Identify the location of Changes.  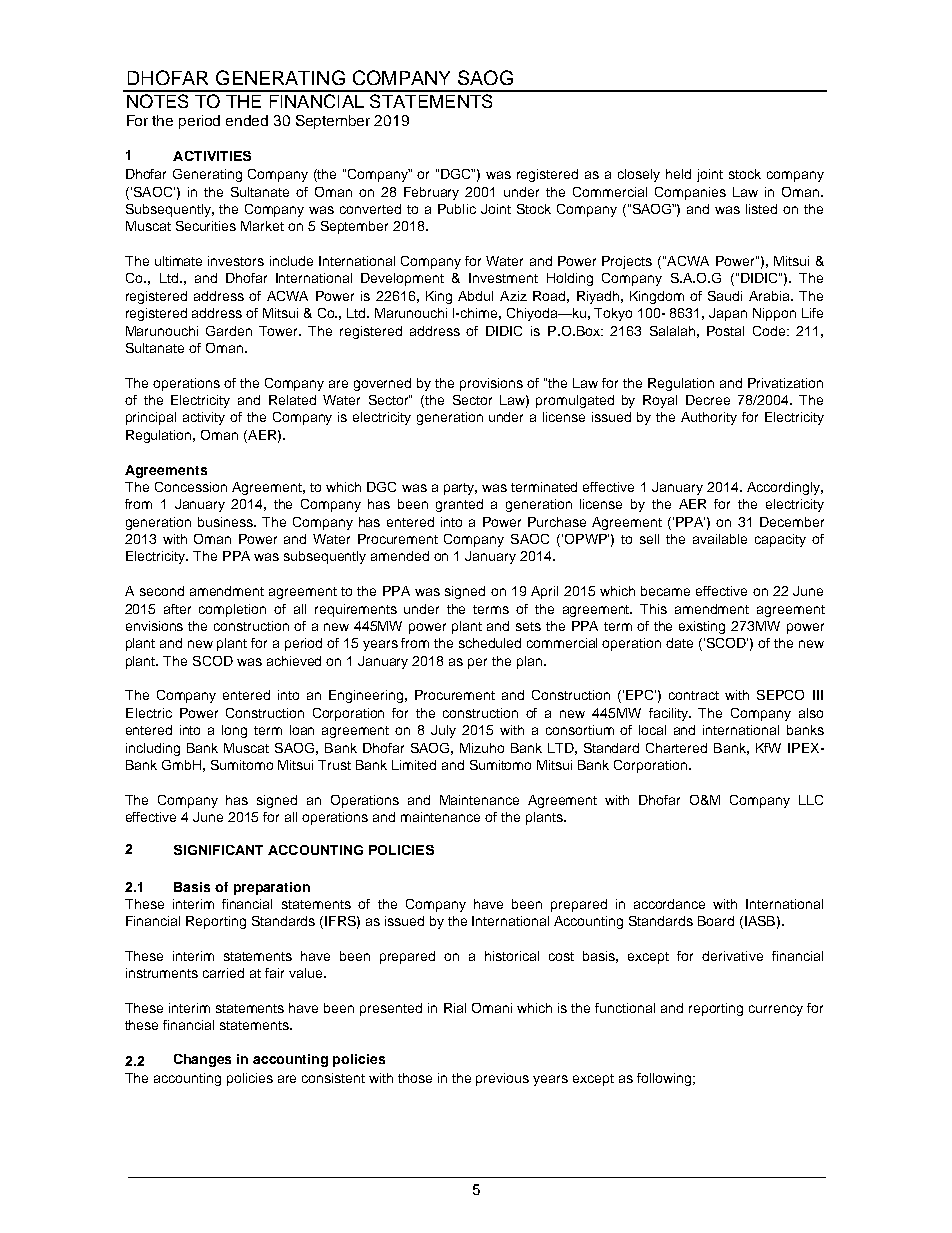
(202, 1060).
